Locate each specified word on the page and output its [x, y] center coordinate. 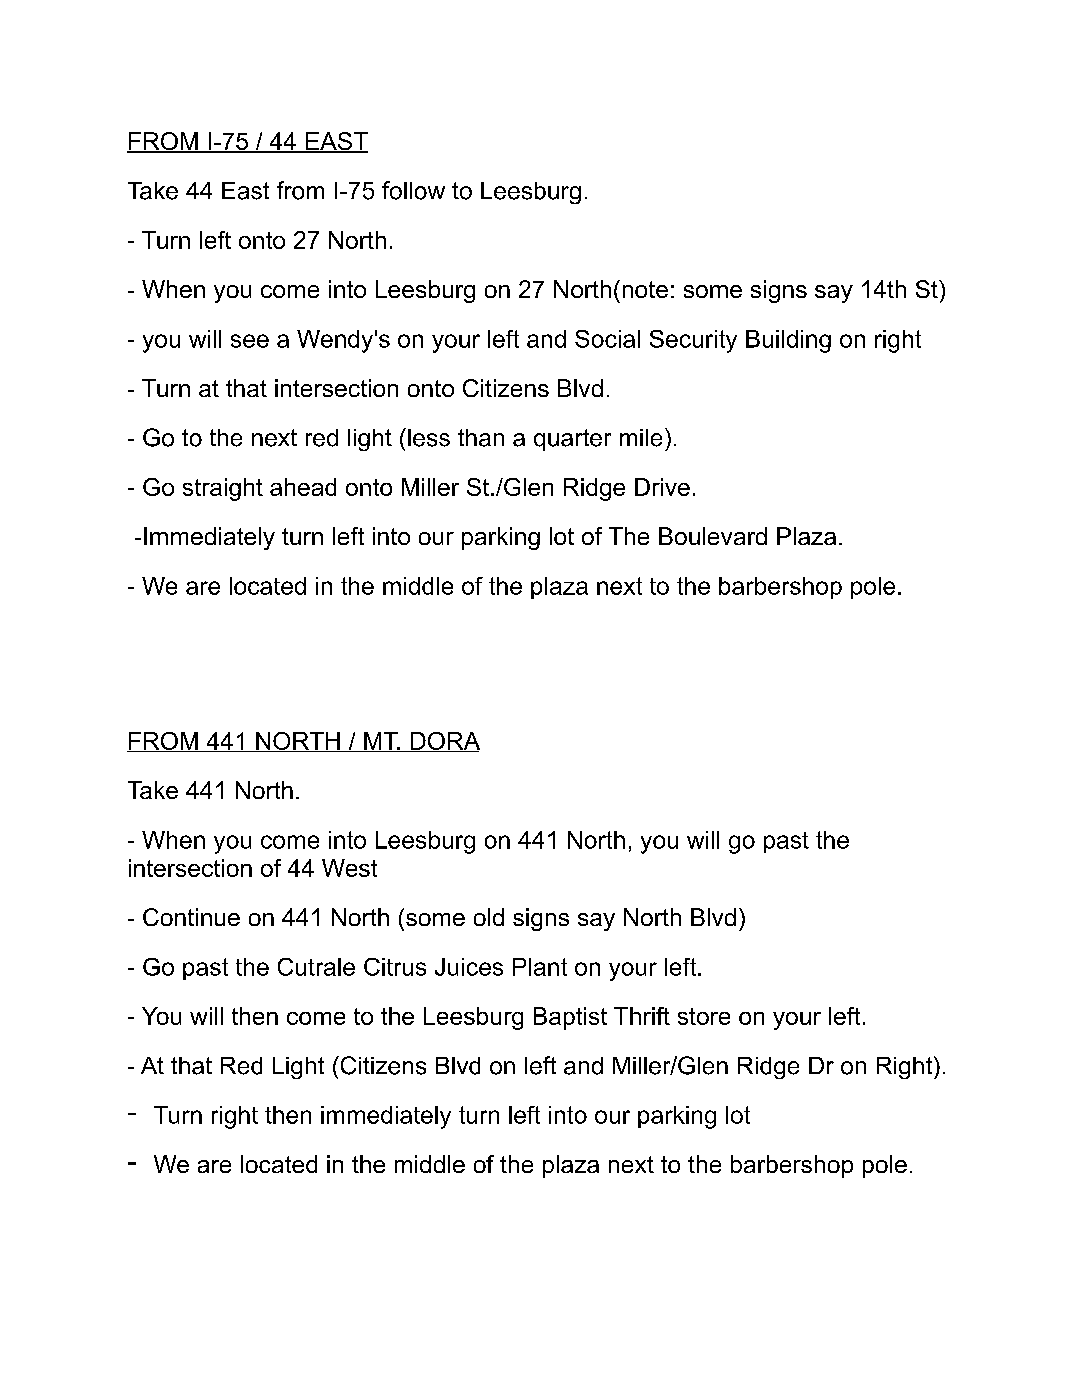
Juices [469, 967]
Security [693, 341]
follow [413, 190]
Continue [191, 917]
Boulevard [713, 536]
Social [607, 339]
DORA [444, 742]
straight [223, 489]
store [704, 1016]
